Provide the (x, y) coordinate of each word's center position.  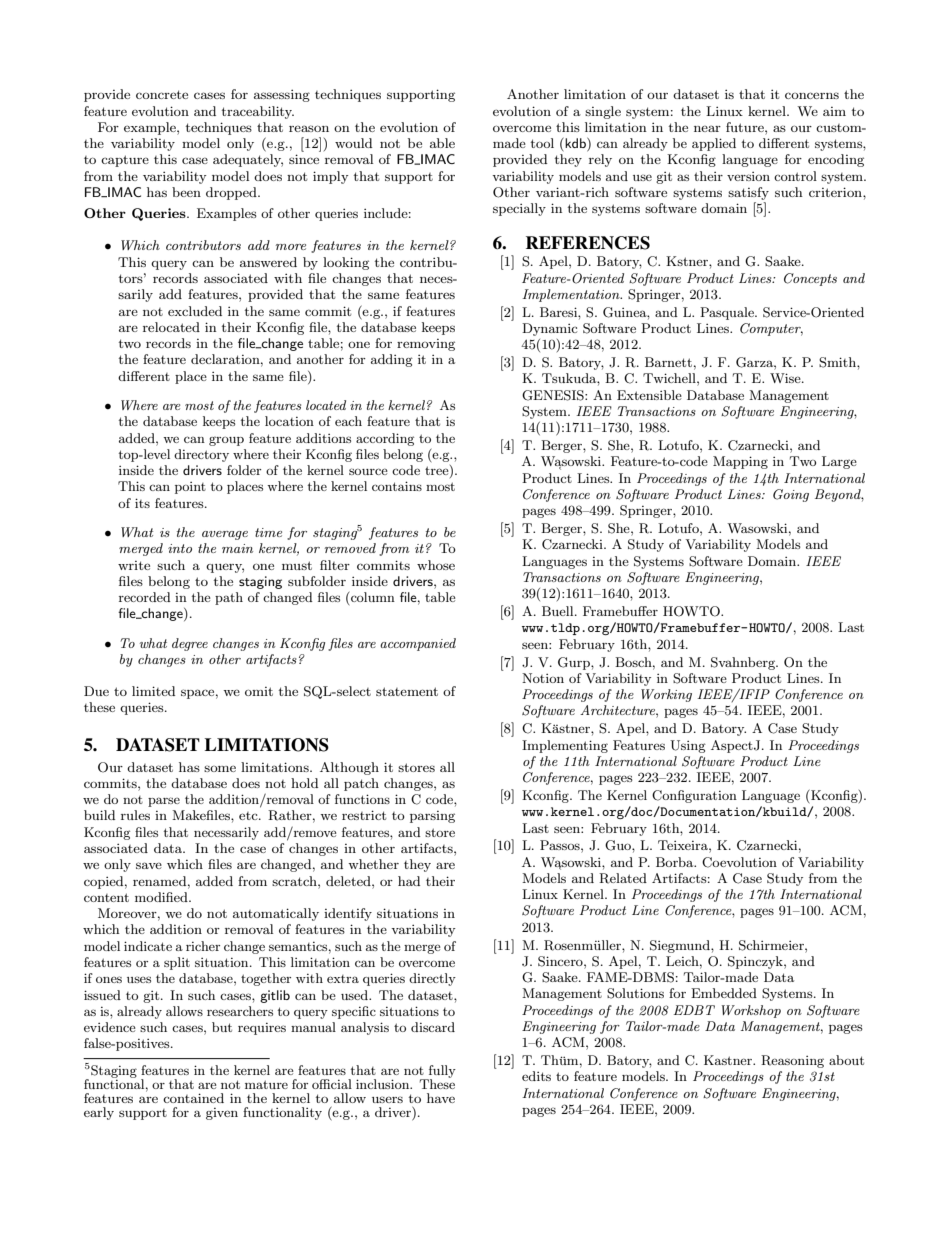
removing (426, 345)
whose (436, 565)
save (149, 865)
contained (193, 1098)
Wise (786, 378)
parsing (432, 817)
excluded (195, 311)
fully (441, 1072)
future (746, 127)
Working (666, 695)
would (353, 143)
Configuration (694, 796)
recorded (145, 597)
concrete (162, 94)
